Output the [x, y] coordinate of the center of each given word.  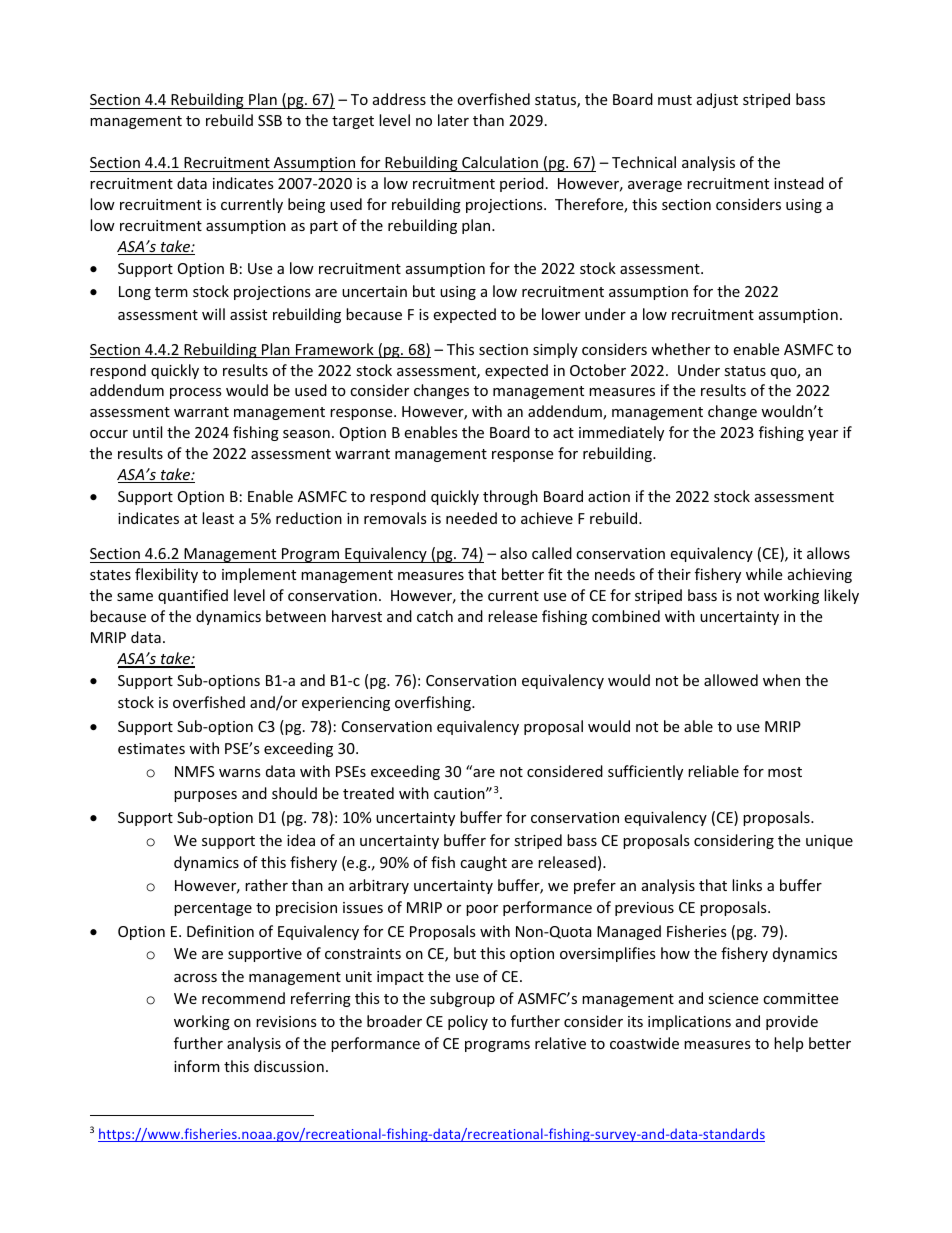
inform [197, 1066]
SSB [270, 120]
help [788, 1044]
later [453, 120]
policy [468, 1022]
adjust [717, 100]
